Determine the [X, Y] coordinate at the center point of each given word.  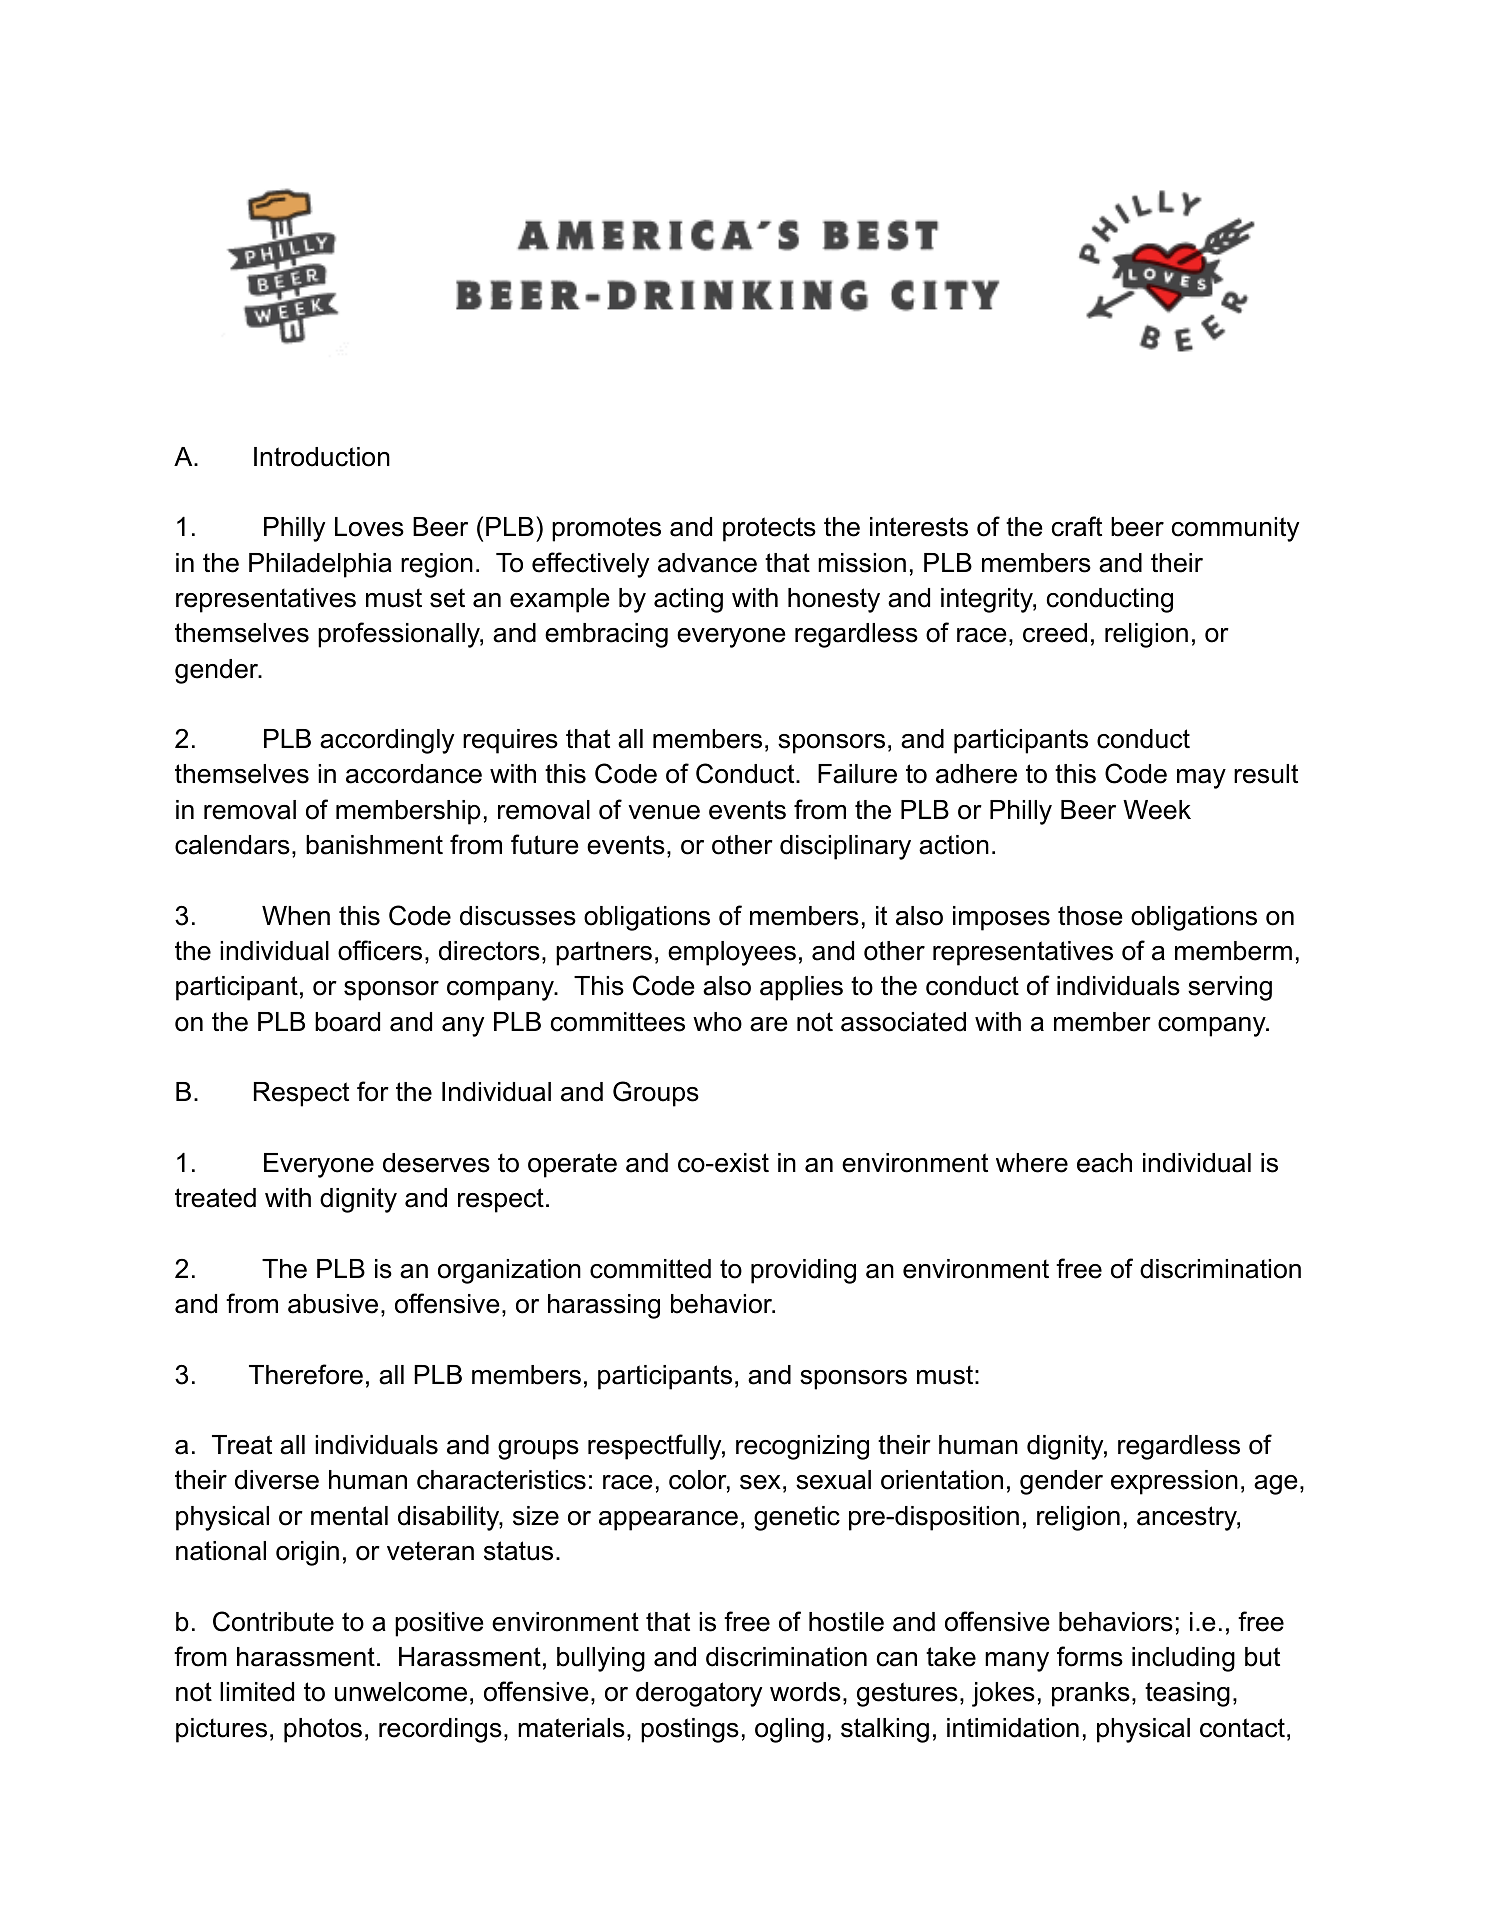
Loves [369, 527]
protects [769, 529]
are [769, 1024]
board [347, 1022]
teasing [1187, 1694]
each [1104, 1163]
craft [1077, 526]
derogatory [699, 1694]
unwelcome [401, 1692]
